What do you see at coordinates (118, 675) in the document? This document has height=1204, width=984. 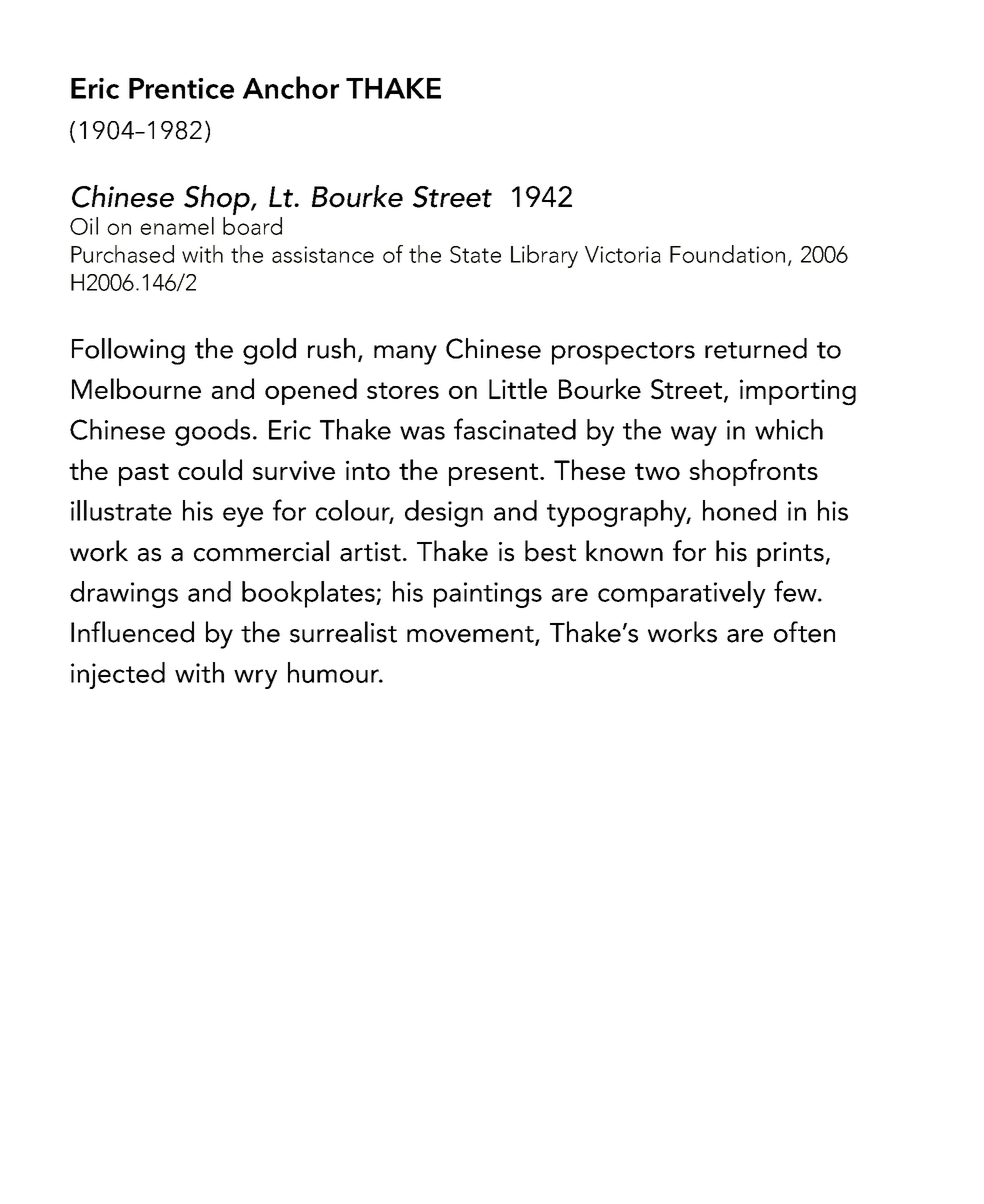 I see `injected` at bounding box center [118, 675].
